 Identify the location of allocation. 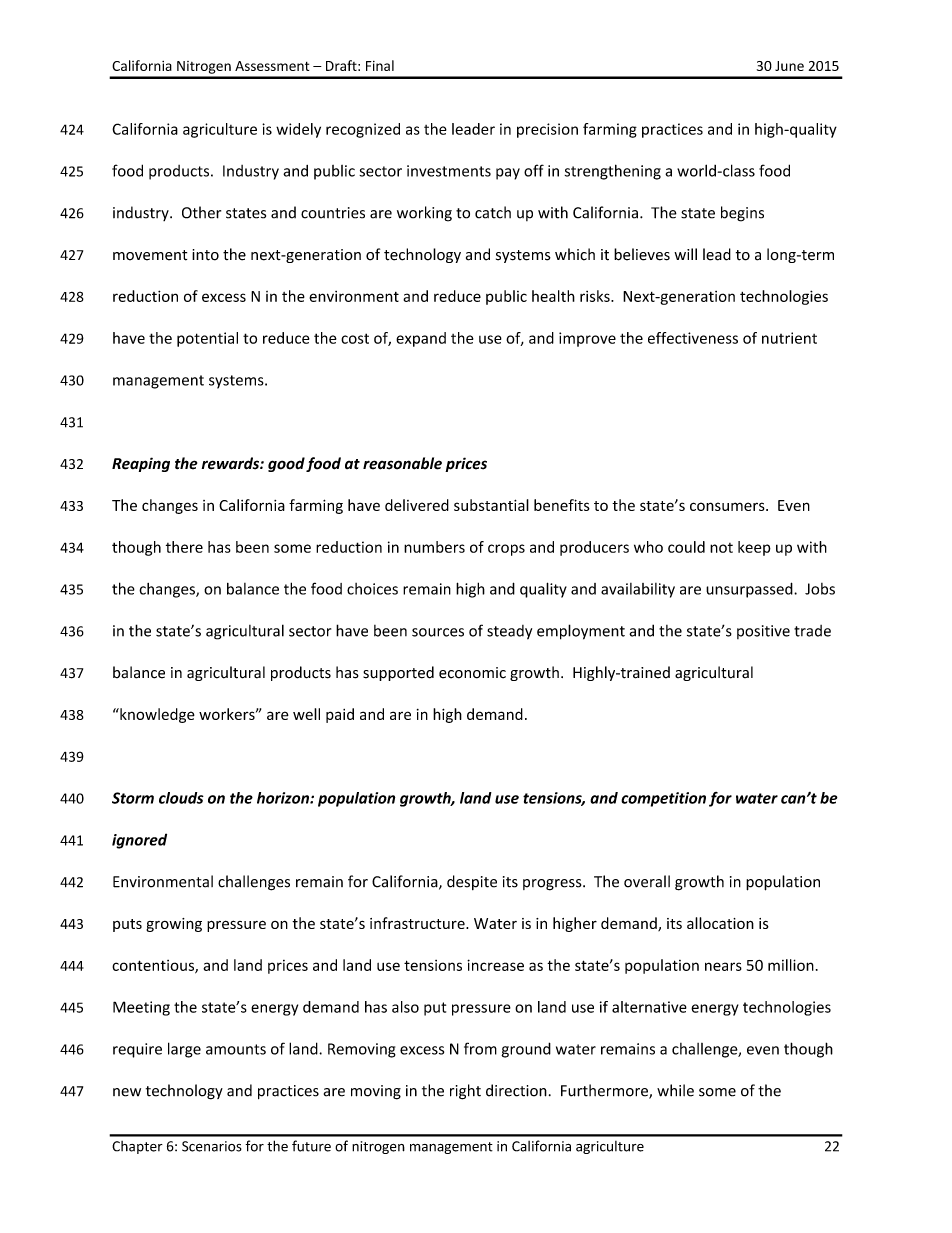
(720, 923).
